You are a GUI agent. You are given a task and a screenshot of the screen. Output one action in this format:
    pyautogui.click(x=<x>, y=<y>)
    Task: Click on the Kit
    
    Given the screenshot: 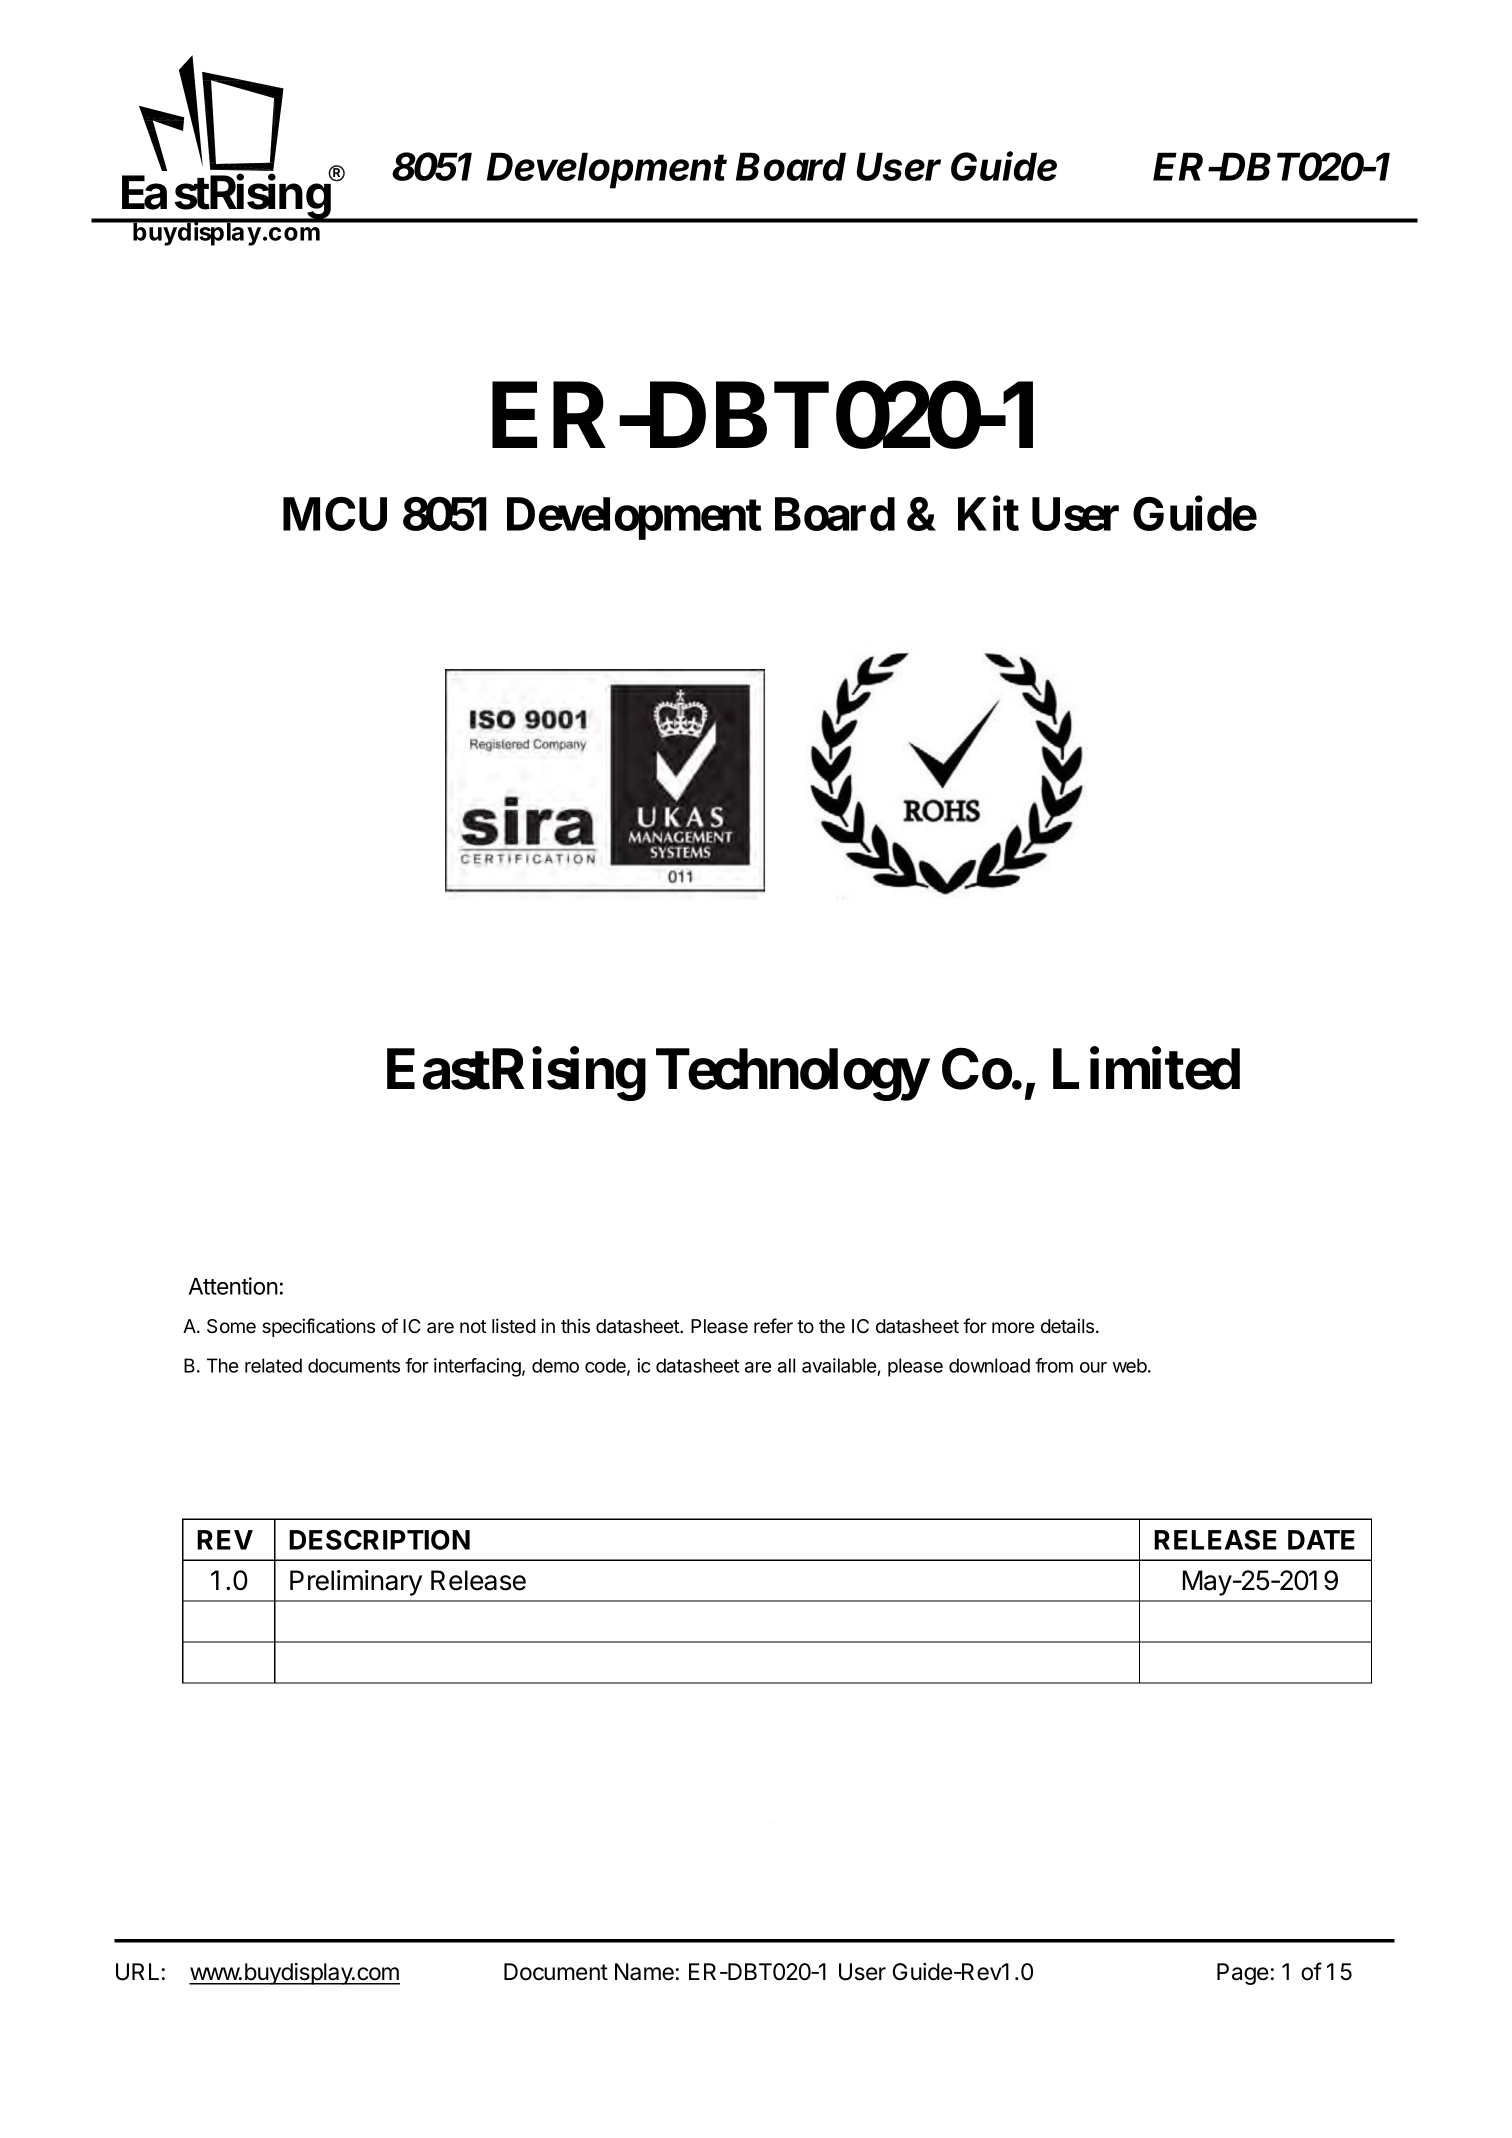 What is the action you would take?
    pyautogui.click(x=988, y=514)
